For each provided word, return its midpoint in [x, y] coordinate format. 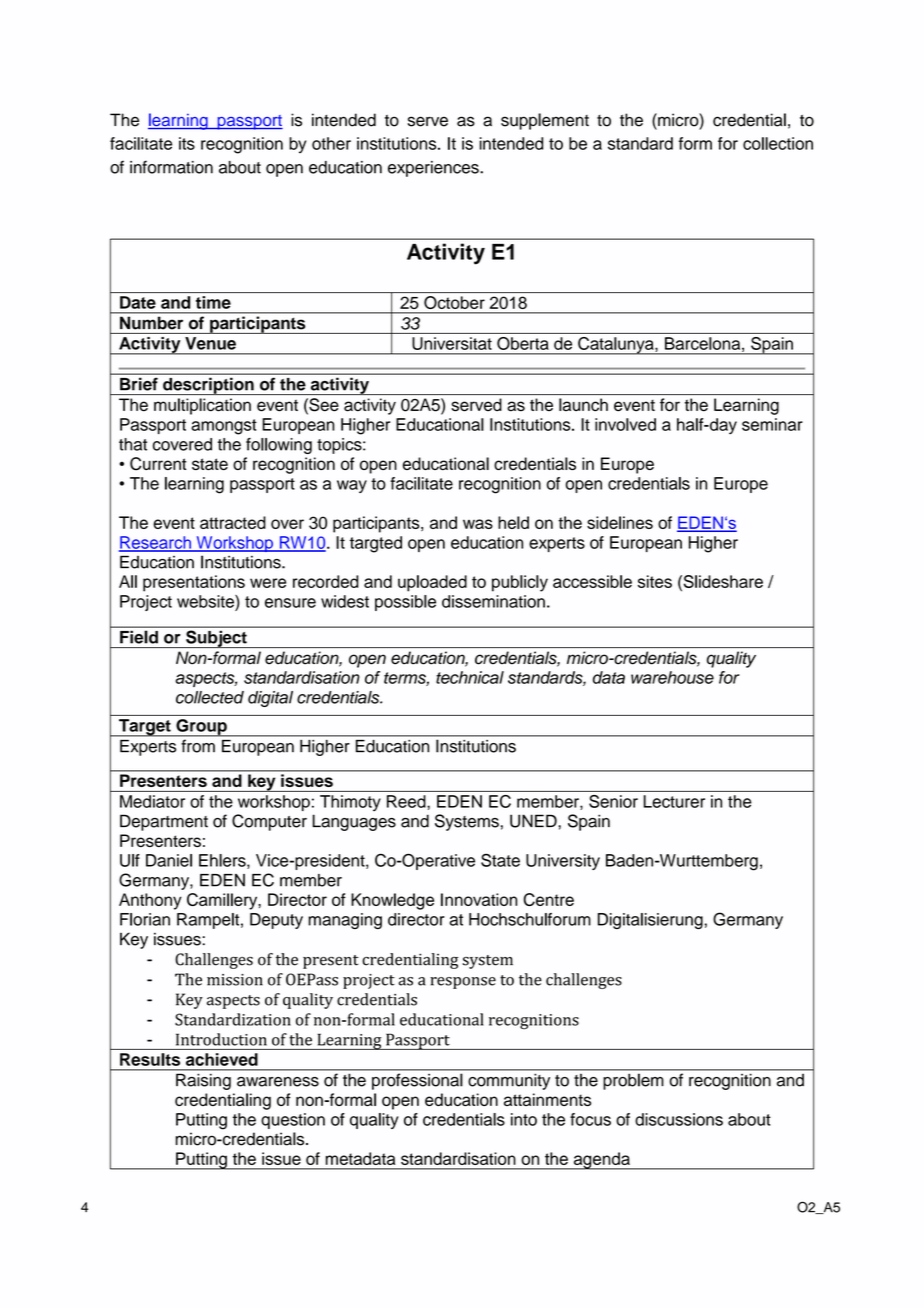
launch [583, 404]
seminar [772, 424]
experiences [434, 169]
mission [235, 980]
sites [655, 581]
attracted [233, 522]
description [208, 386]
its [187, 143]
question [293, 1121]
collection [778, 143]
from [198, 746]
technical [470, 677]
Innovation [479, 899]
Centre [548, 899]
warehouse [672, 677]
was [478, 524]
